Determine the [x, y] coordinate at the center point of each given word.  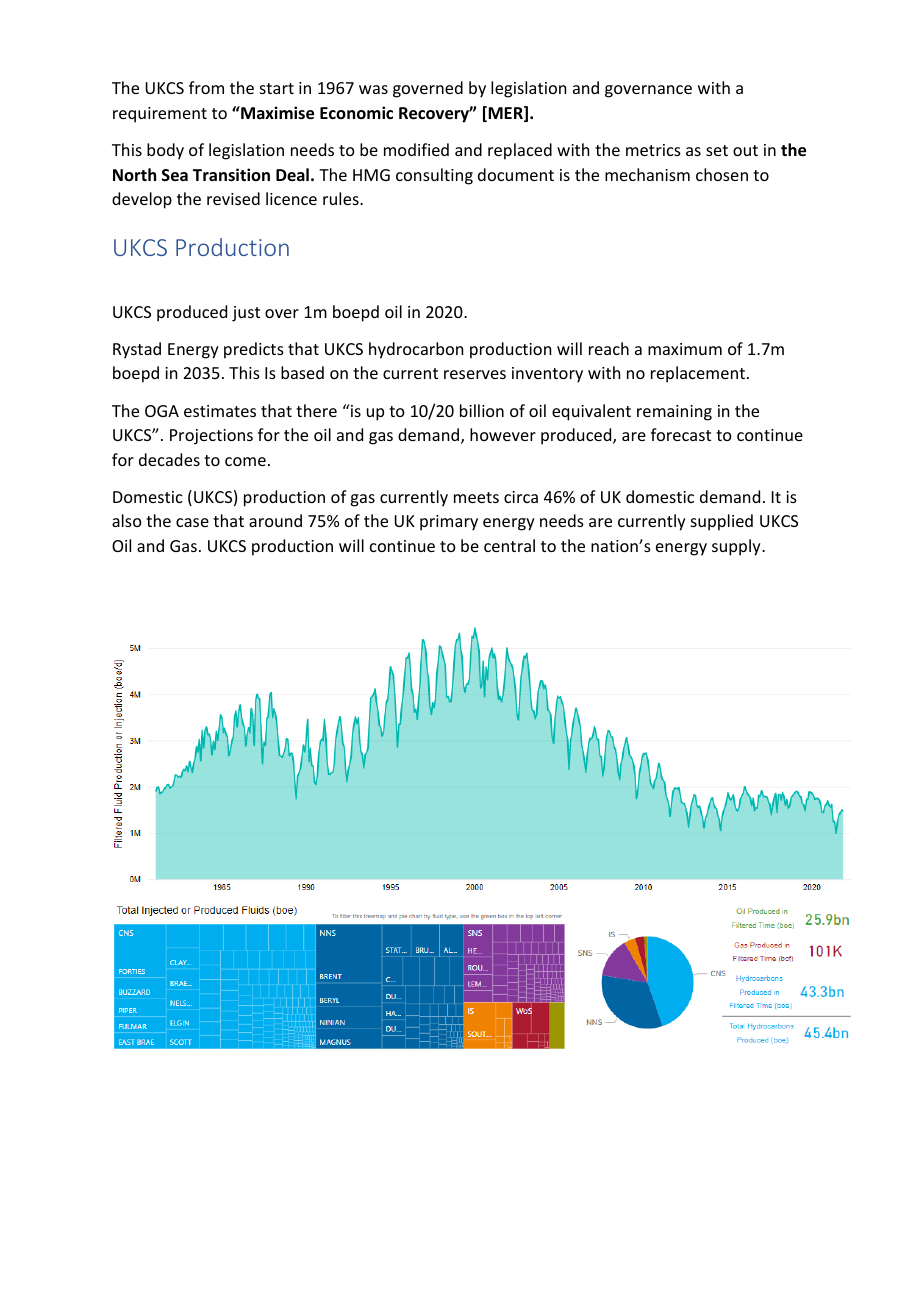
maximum [685, 349]
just [246, 314]
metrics [653, 150]
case [192, 522]
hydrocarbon [416, 350]
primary [449, 523]
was [373, 89]
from [206, 87]
